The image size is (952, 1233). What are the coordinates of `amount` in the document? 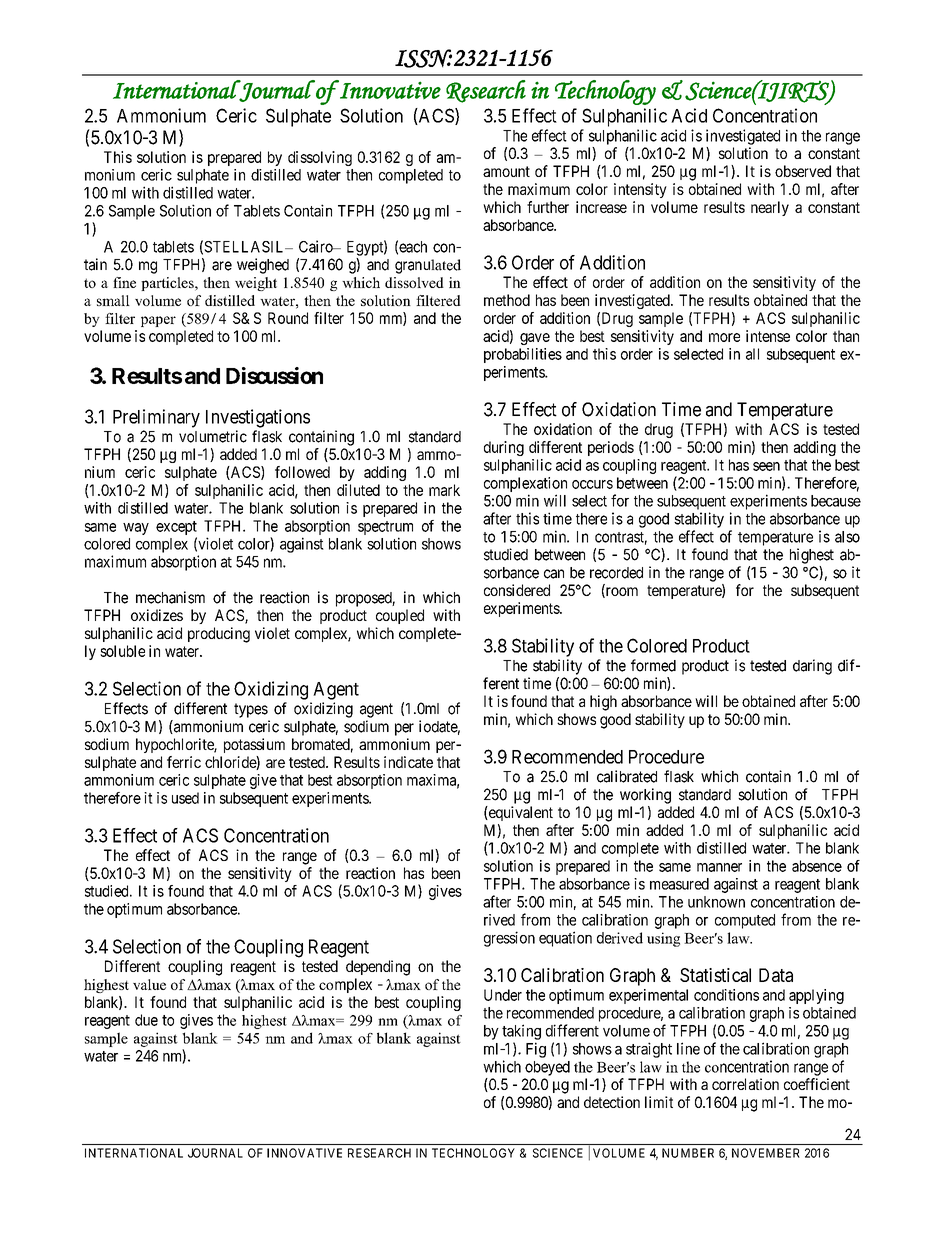 It's located at (506, 171).
